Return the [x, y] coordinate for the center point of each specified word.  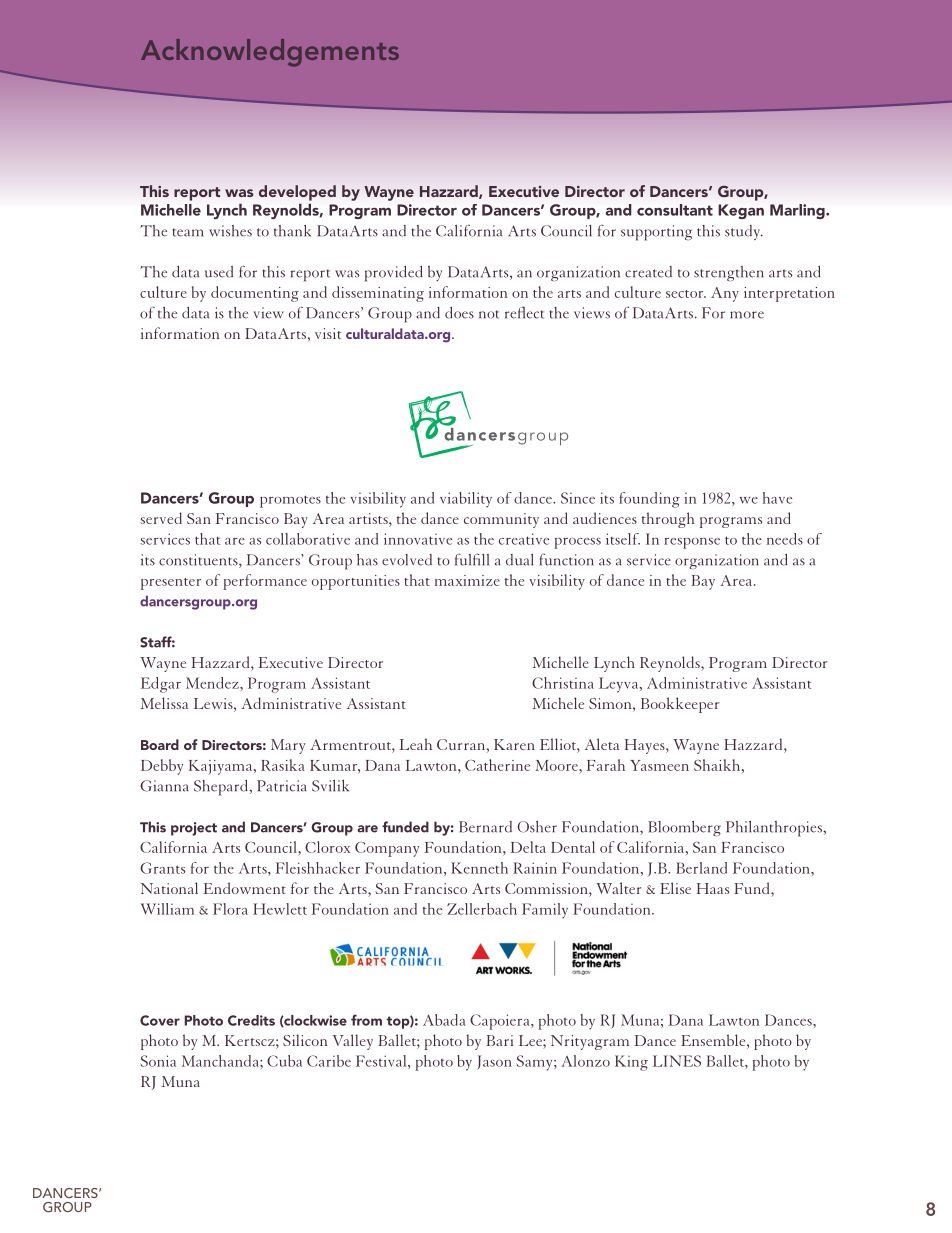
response [692, 543]
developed [297, 193]
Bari [499, 1040]
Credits [251, 1020]
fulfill [472, 559]
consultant [675, 210]
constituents [199, 561]
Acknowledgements [270, 53]
